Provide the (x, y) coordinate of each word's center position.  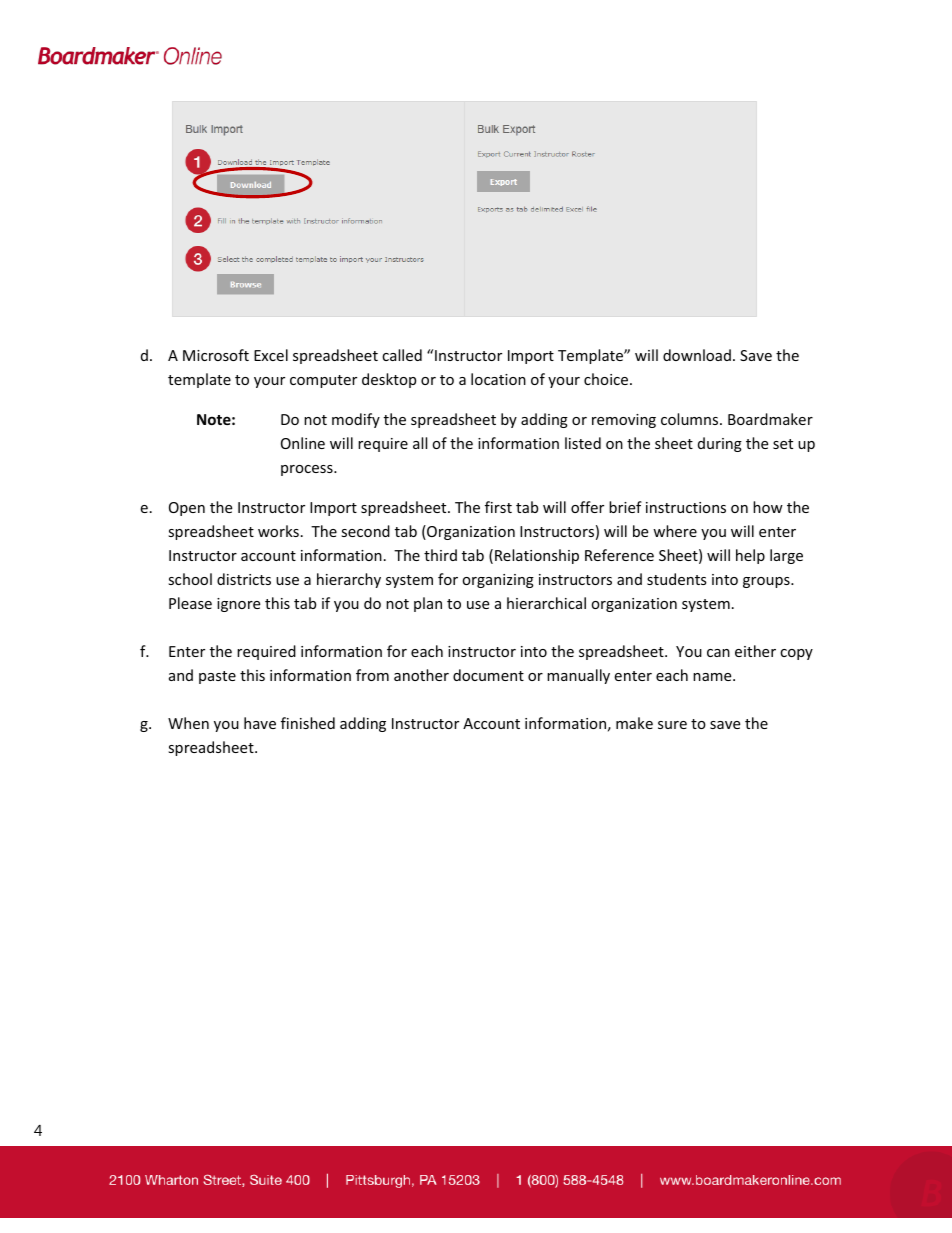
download (697, 355)
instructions (686, 507)
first (498, 507)
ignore (238, 605)
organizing (498, 581)
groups (767, 582)
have (260, 723)
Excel (271, 355)
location (498, 379)
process (308, 470)
